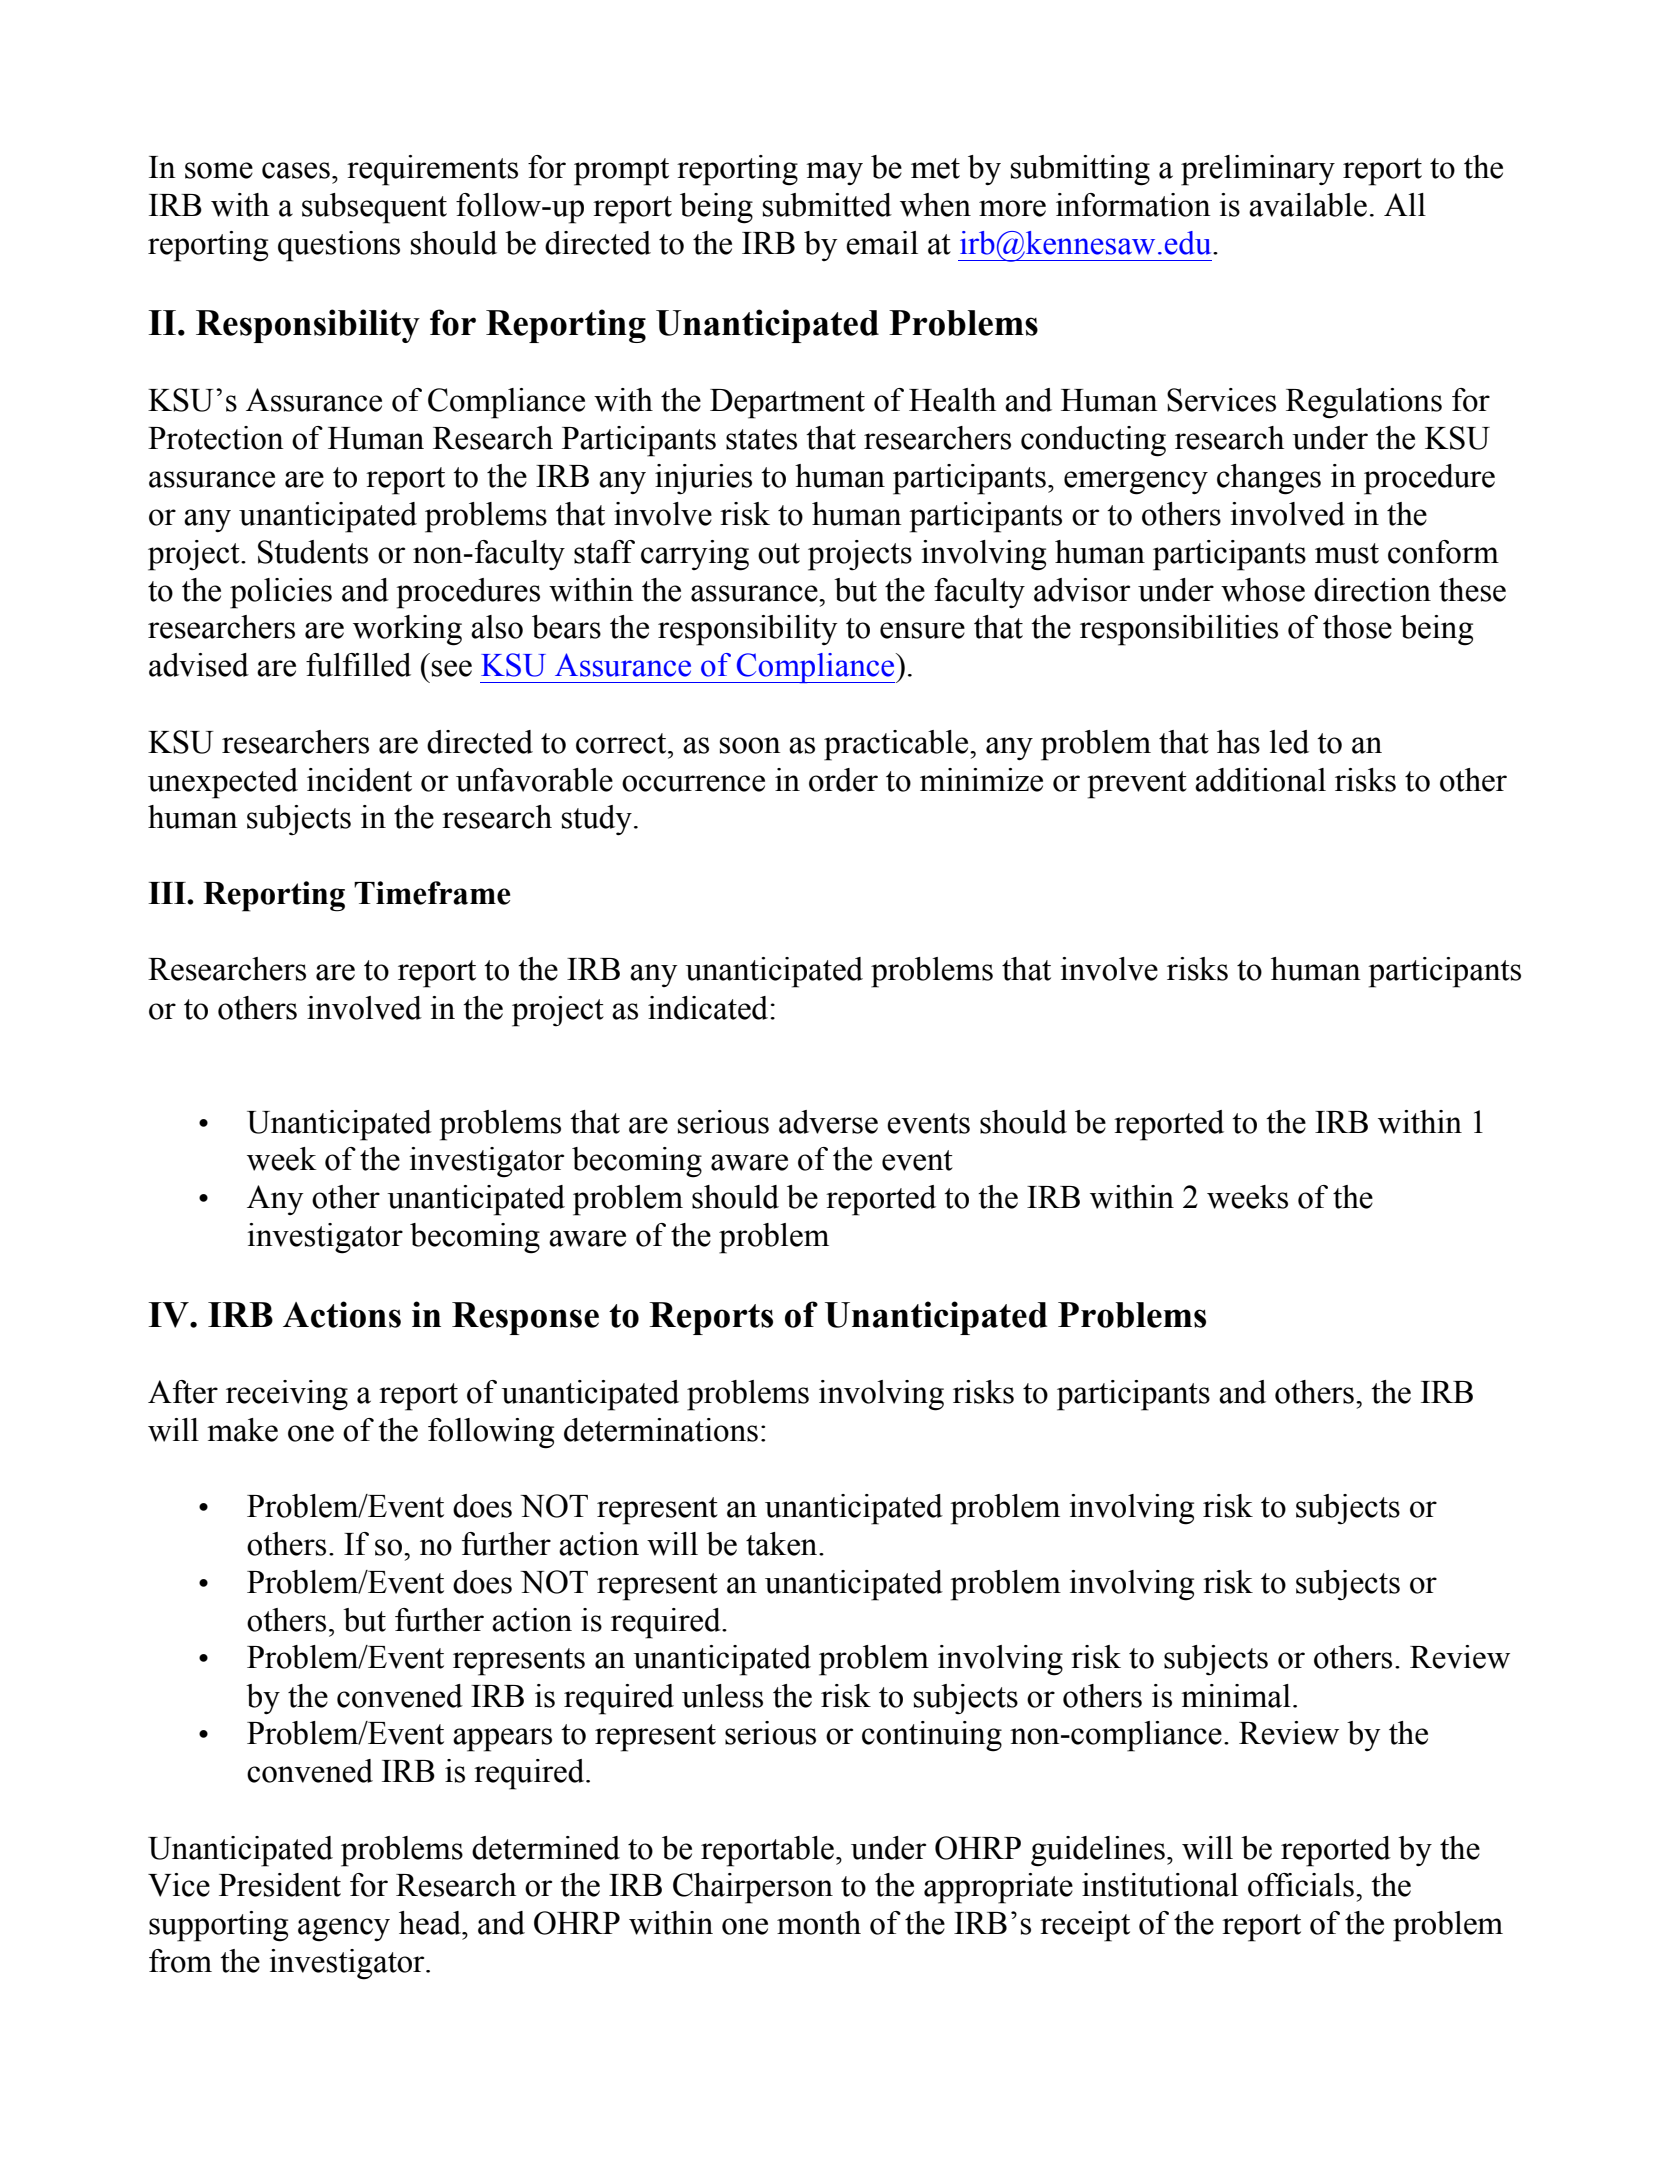  Describe the element at coordinates (1301, 1885) in the screenshot. I see `officials` at that location.
